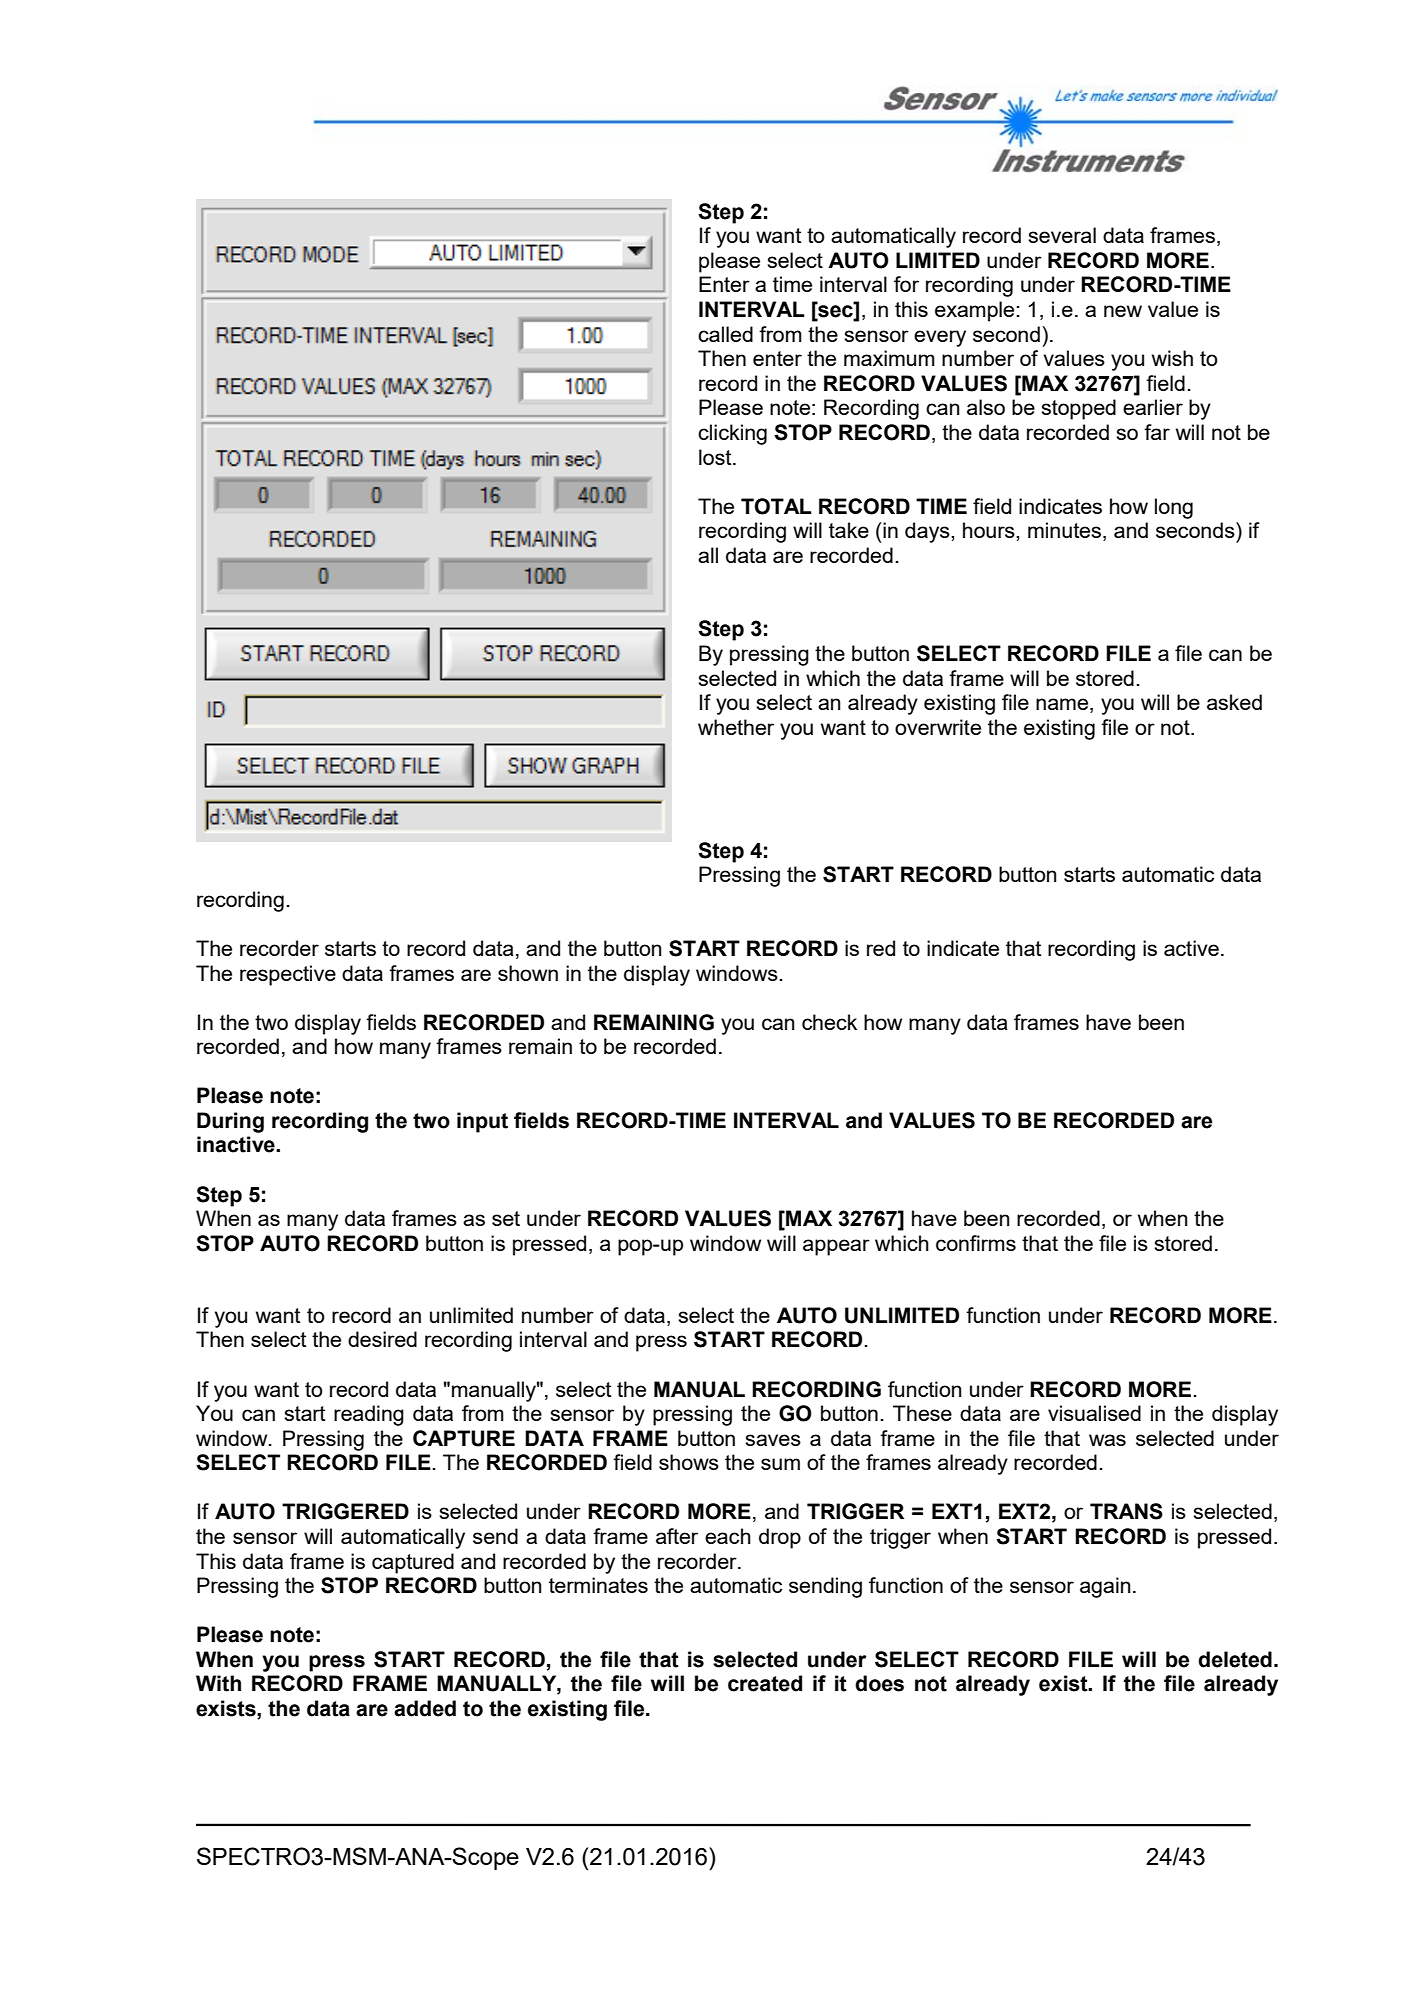  I want to click on called, so click(725, 334).
